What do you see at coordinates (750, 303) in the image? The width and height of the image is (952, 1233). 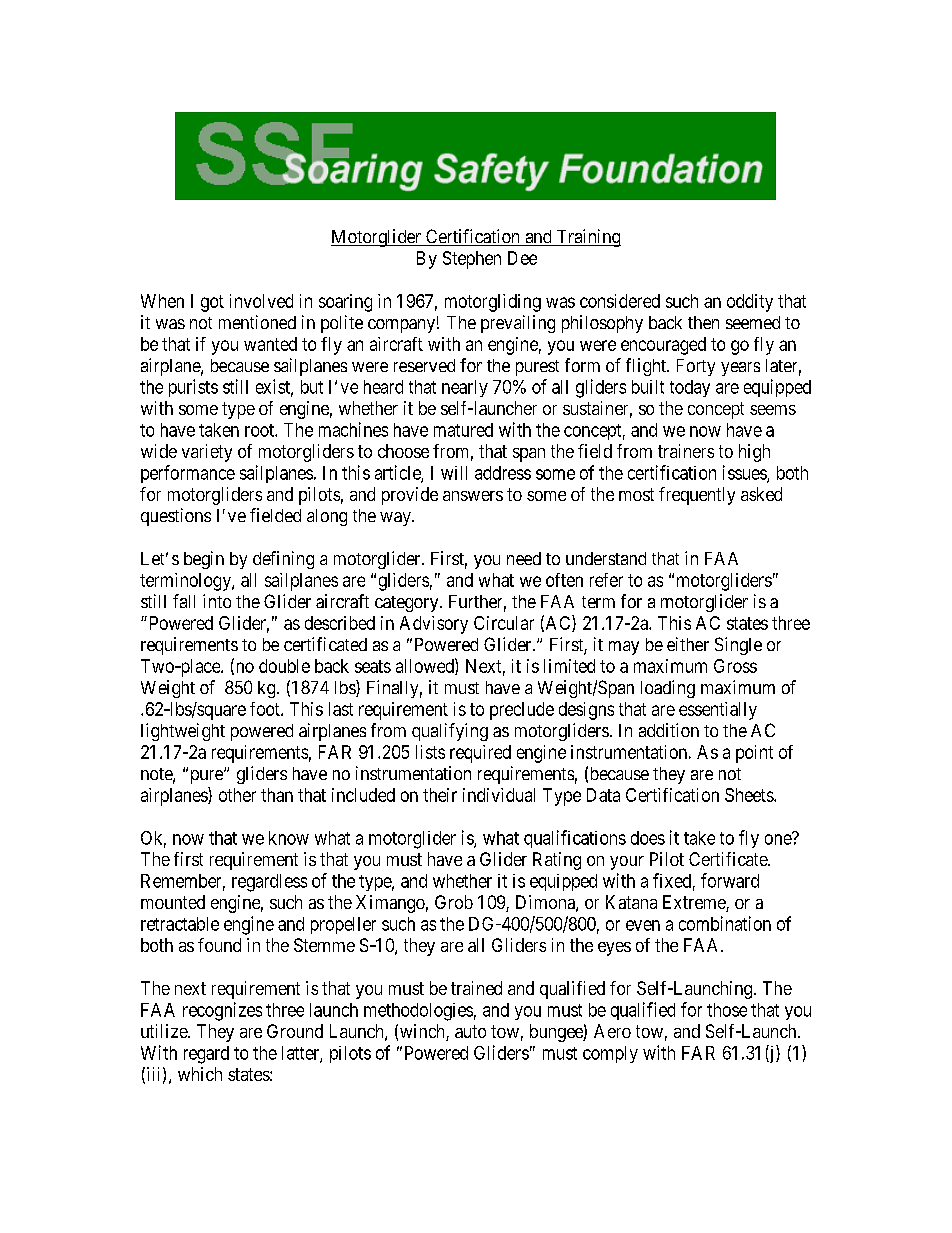 I see `oddity` at bounding box center [750, 303].
